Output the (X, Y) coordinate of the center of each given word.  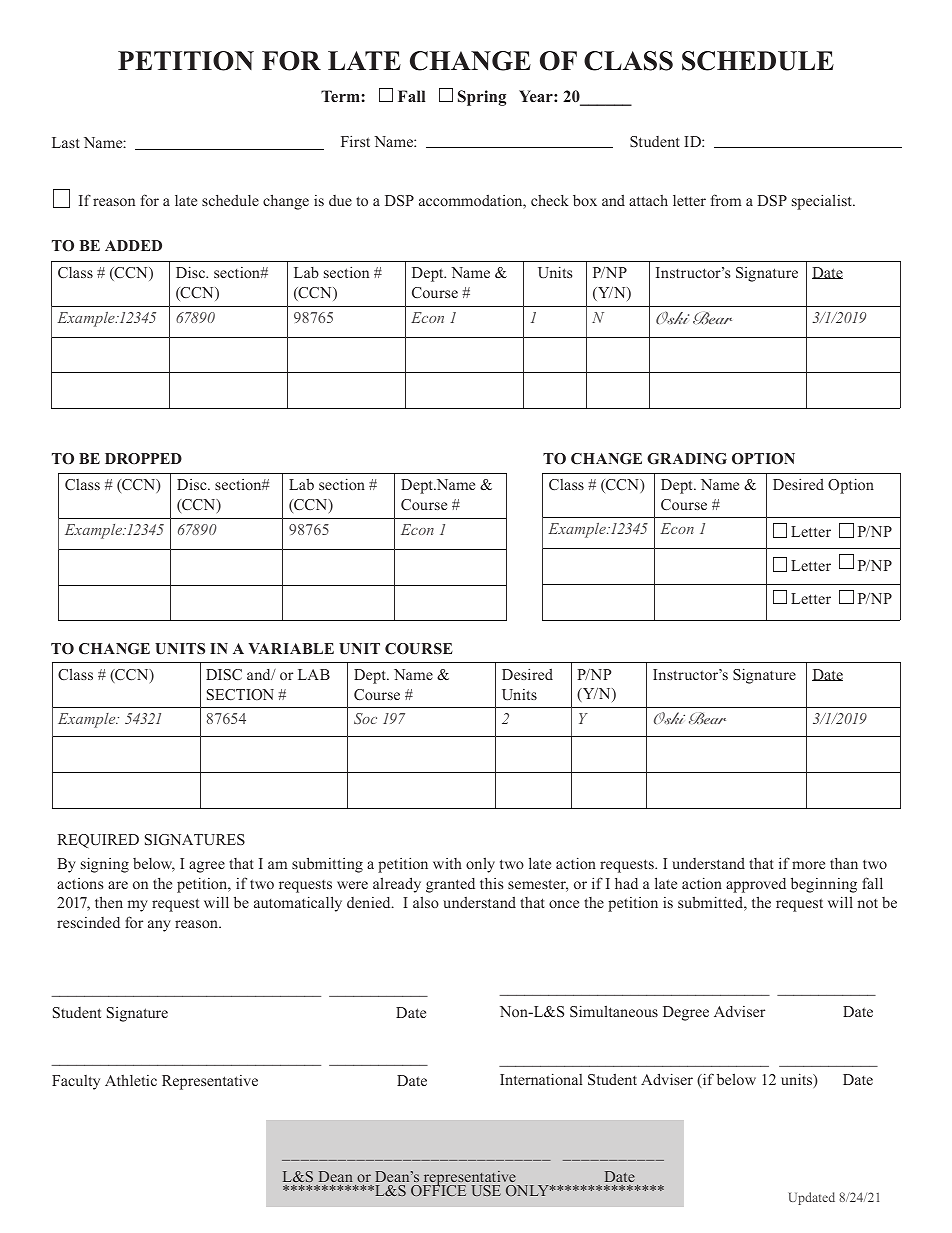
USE (486, 1190)
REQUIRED (98, 841)
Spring (482, 98)
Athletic (131, 1080)
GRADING (687, 459)
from (726, 200)
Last (66, 142)
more (808, 865)
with (447, 863)
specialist (823, 202)
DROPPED (143, 458)
